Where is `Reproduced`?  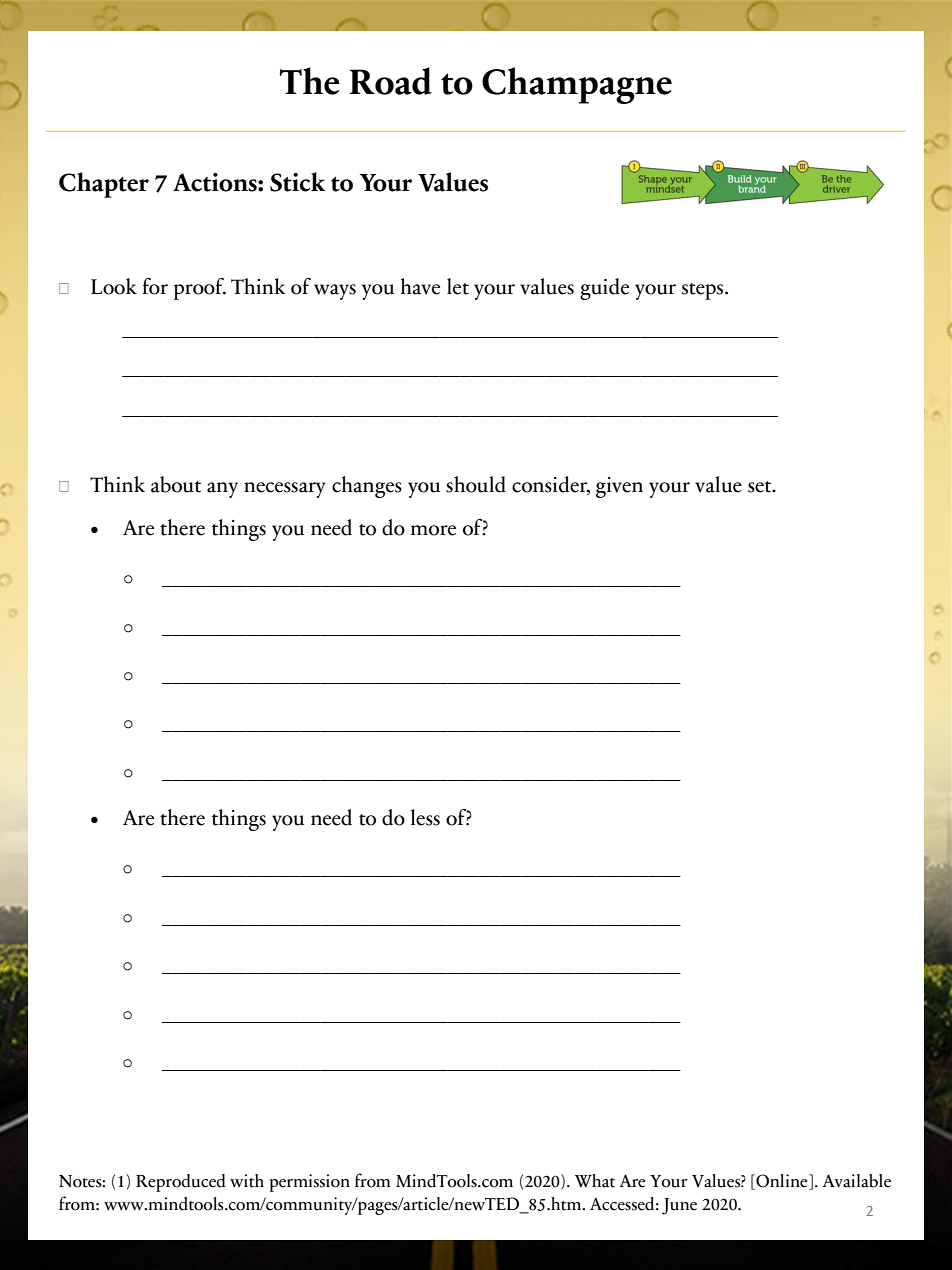 Reproduced is located at coordinates (181, 1183).
